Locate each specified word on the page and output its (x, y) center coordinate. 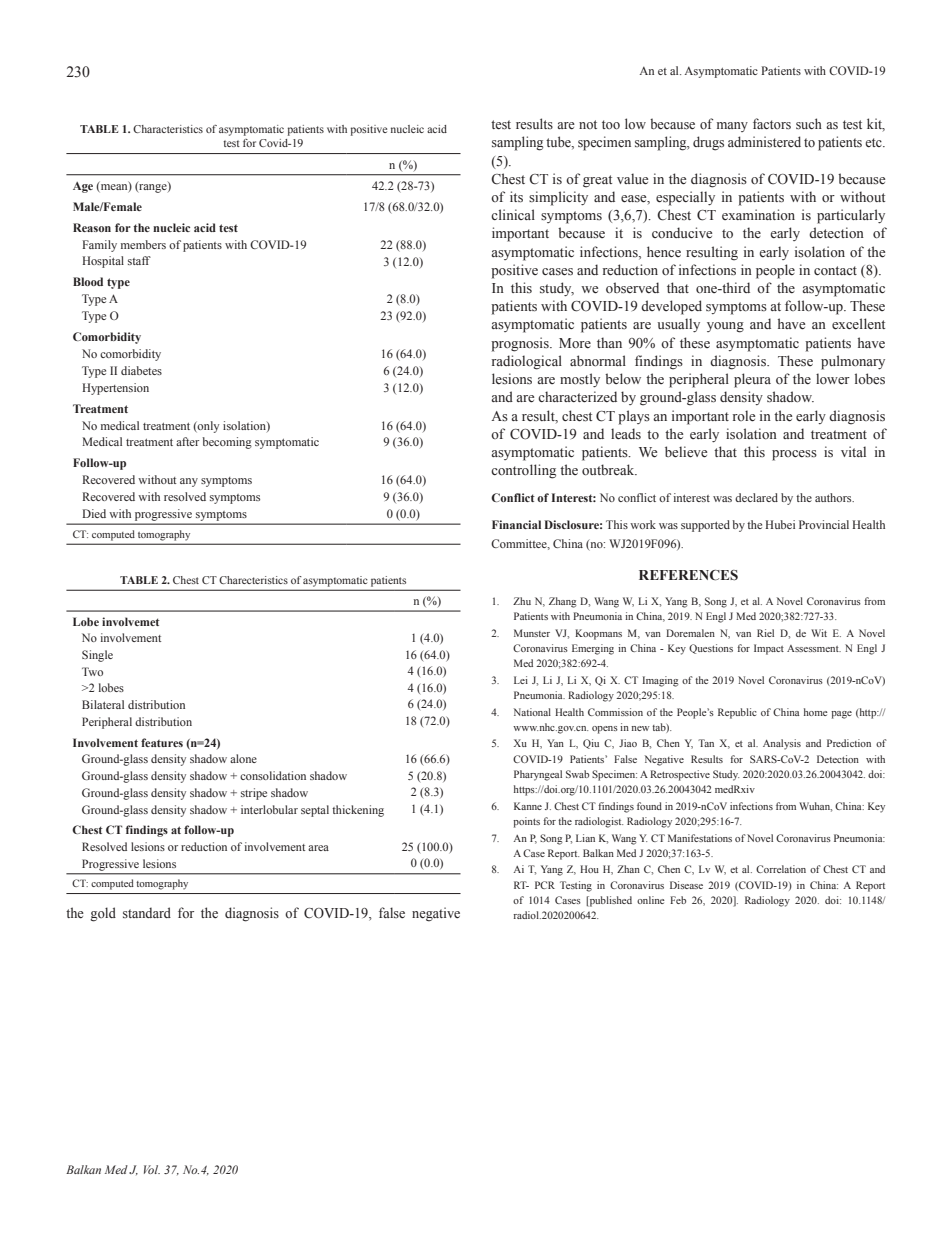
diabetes (141, 370)
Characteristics (168, 129)
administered (764, 142)
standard (147, 912)
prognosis (521, 344)
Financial (516, 524)
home (816, 712)
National (532, 712)
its (516, 197)
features (162, 742)
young (725, 327)
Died (94, 513)
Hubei (780, 524)
